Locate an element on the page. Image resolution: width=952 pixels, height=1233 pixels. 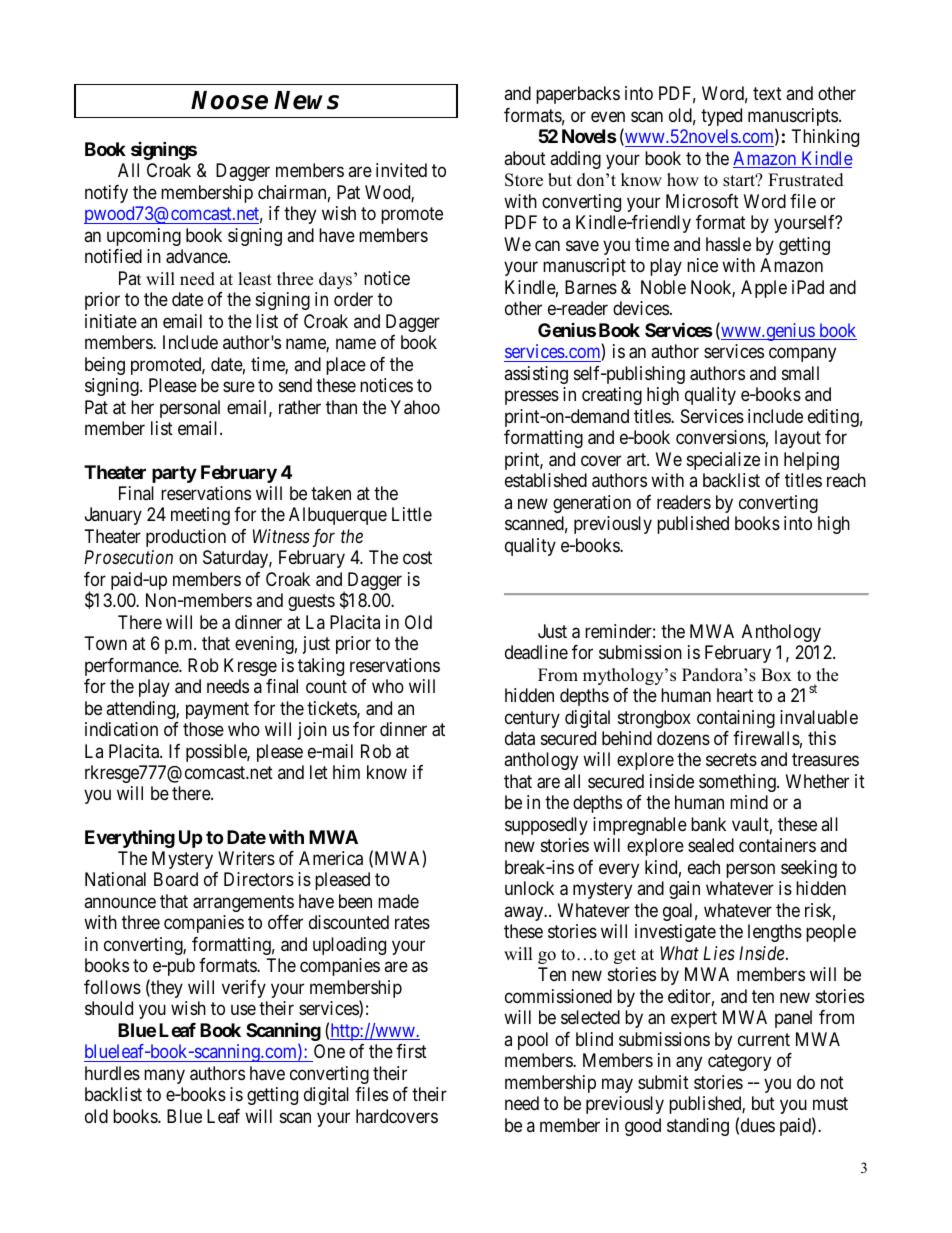
specialize is located at coordinates (723, 461).
